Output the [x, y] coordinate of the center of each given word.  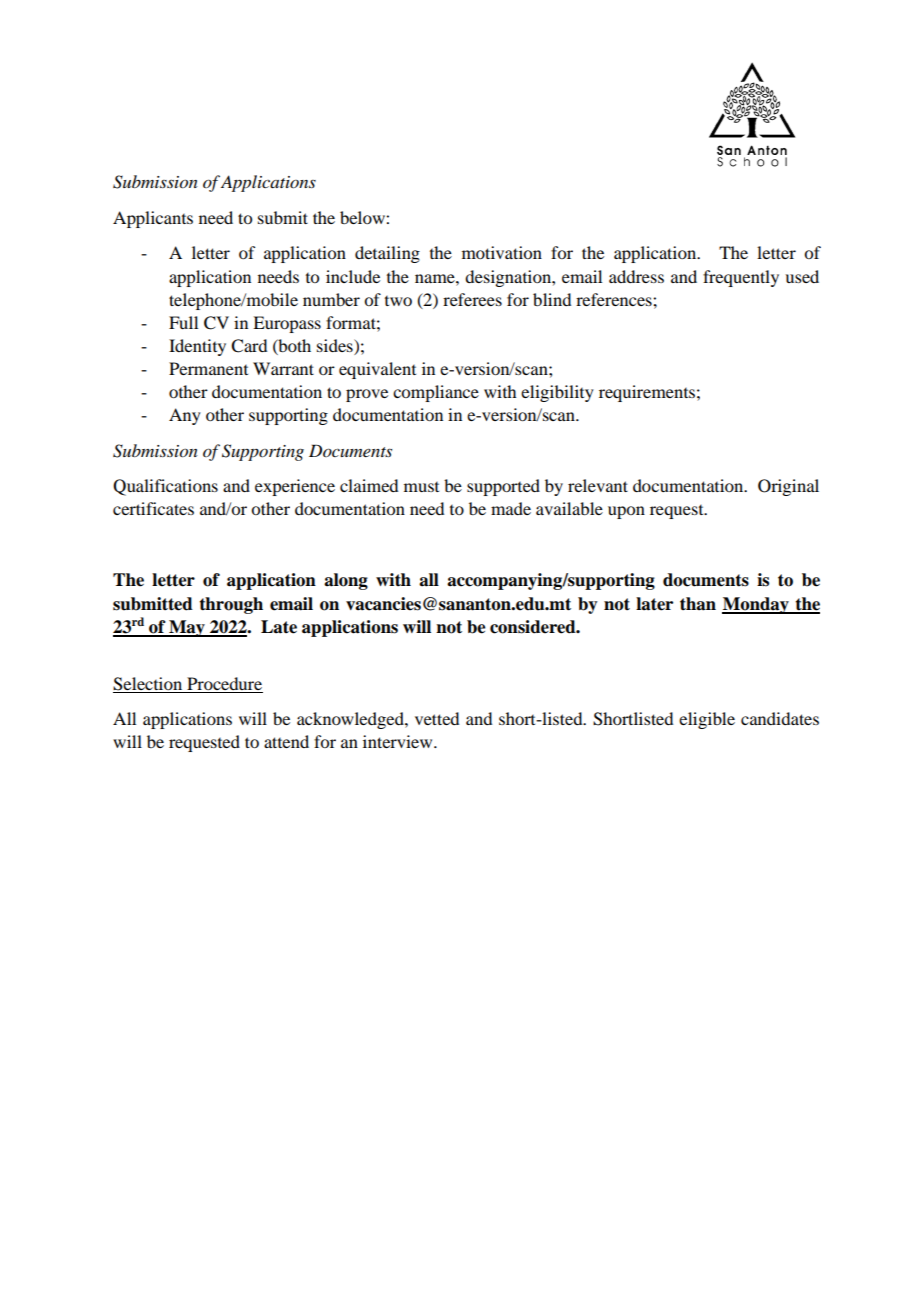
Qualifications [165, 487]
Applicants [153, 219]
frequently [741, 278]
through [231, 605]
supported [503, 487]
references [615, 299]
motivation [502, 252]
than [698, 604]
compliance [436, 393]
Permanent [208, 368]
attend [286, 741]
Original [788, 487]
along [346, 581]
